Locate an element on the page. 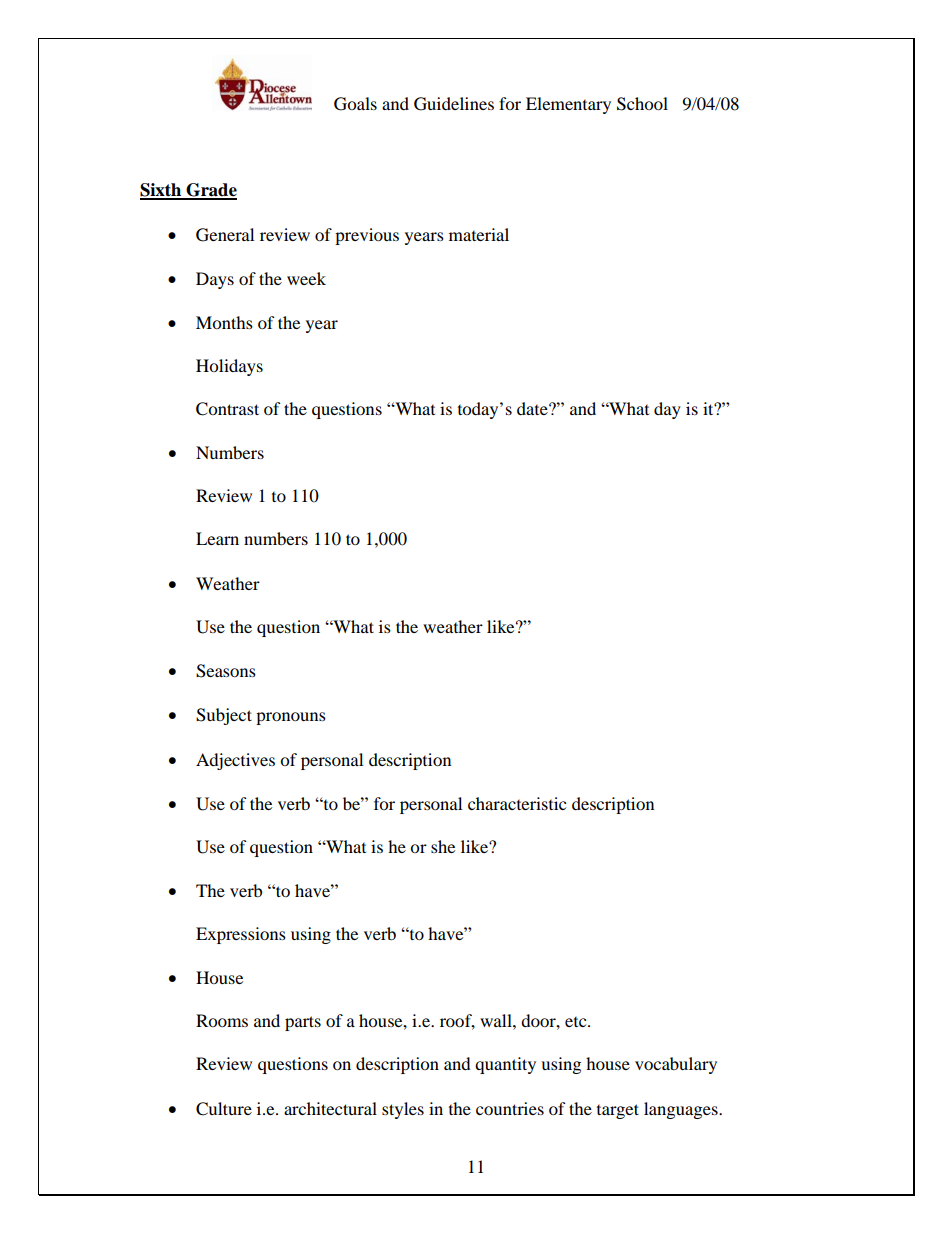 The width and height of the image is (952, 1233). Guidelines is located at coordinates (454, 104).
